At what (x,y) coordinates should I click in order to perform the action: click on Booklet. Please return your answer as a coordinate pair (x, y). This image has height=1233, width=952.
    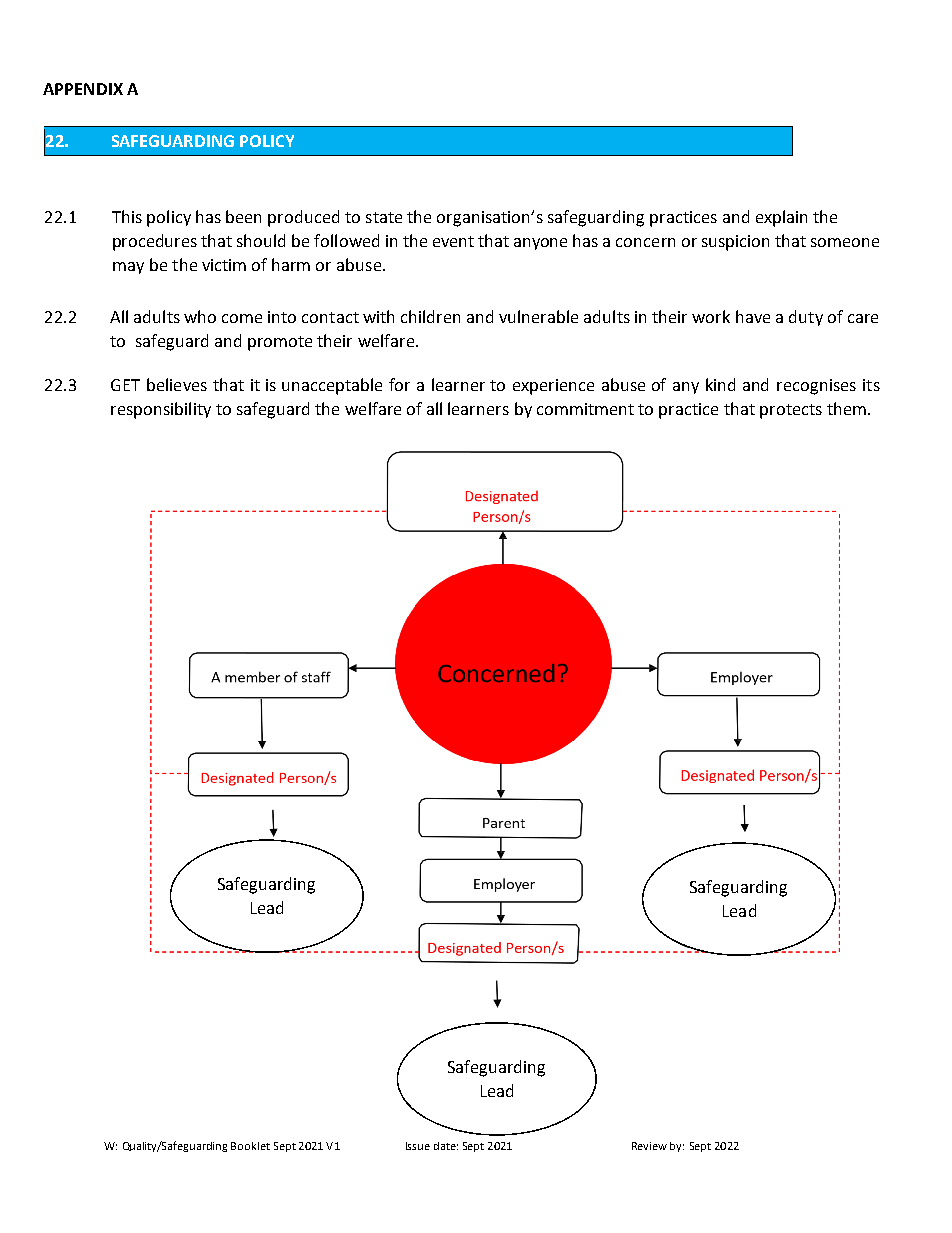
    Looking at the image, I should click on (250, 1146).
